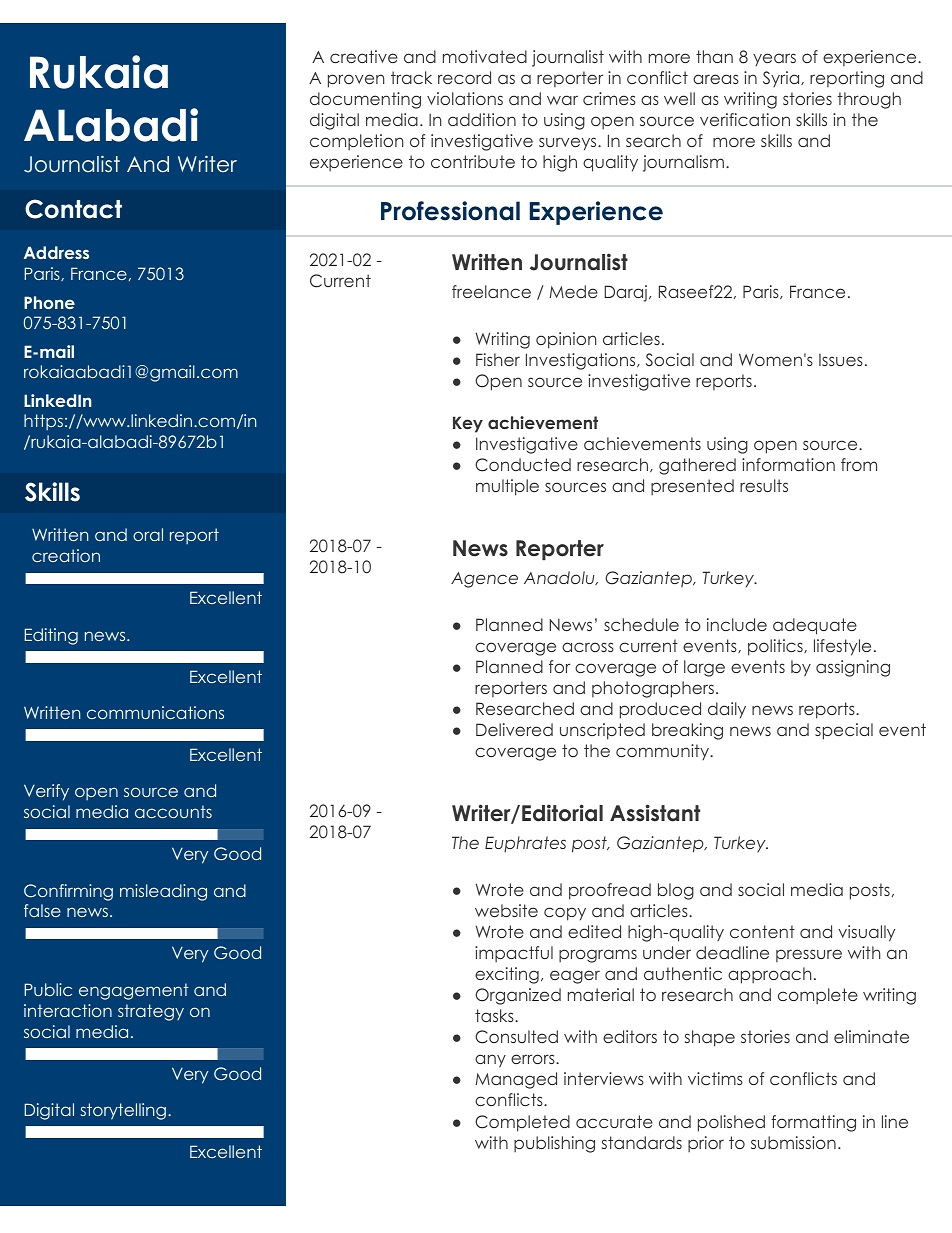 Image resolution: width=952 pixels, height=1233 pixels. Describe the element at coordinates (123, 1111) in the screenshot. I see `storytelling` at that location.
